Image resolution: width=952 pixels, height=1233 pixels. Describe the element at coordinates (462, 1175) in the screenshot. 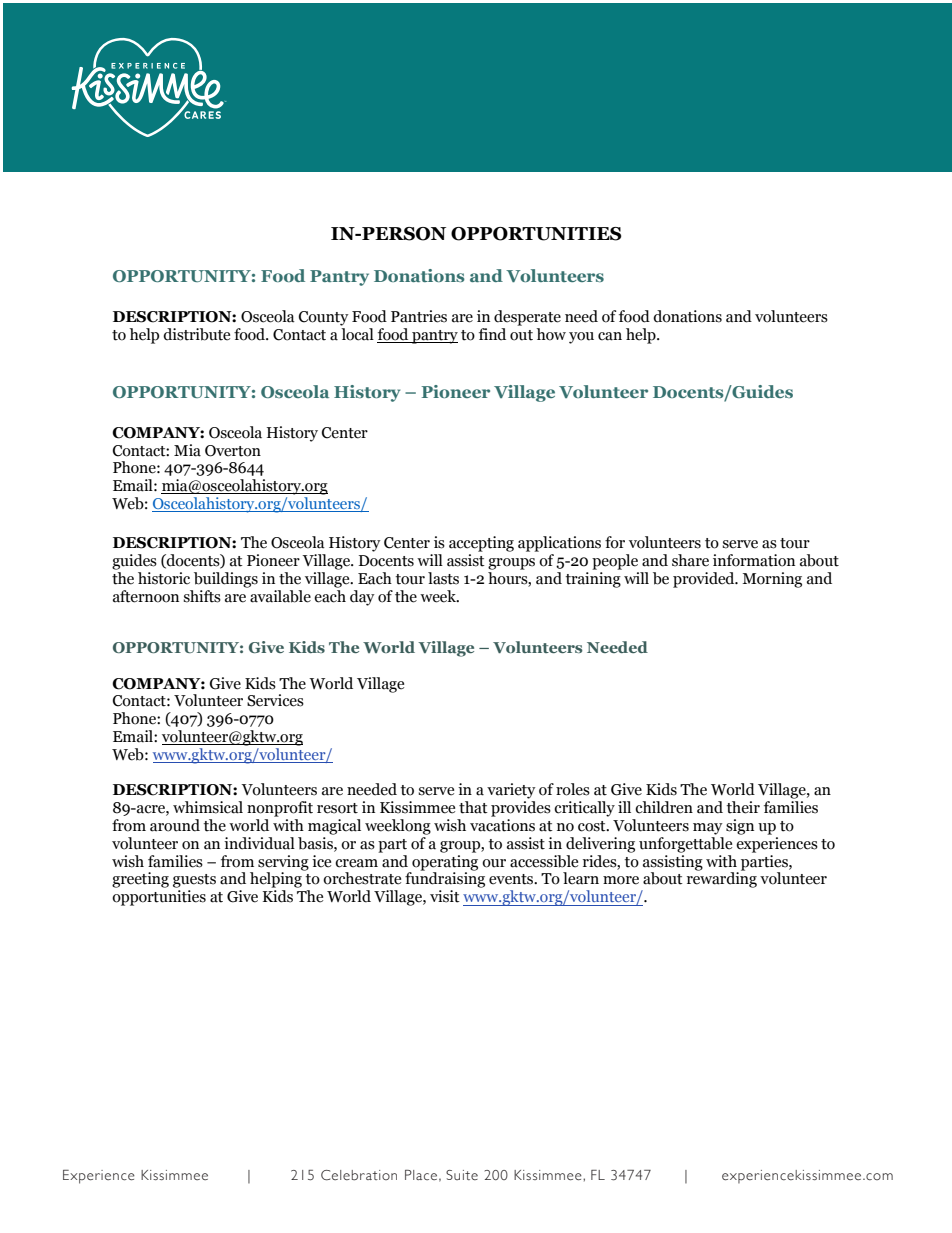

I see `Suite` at that location.
